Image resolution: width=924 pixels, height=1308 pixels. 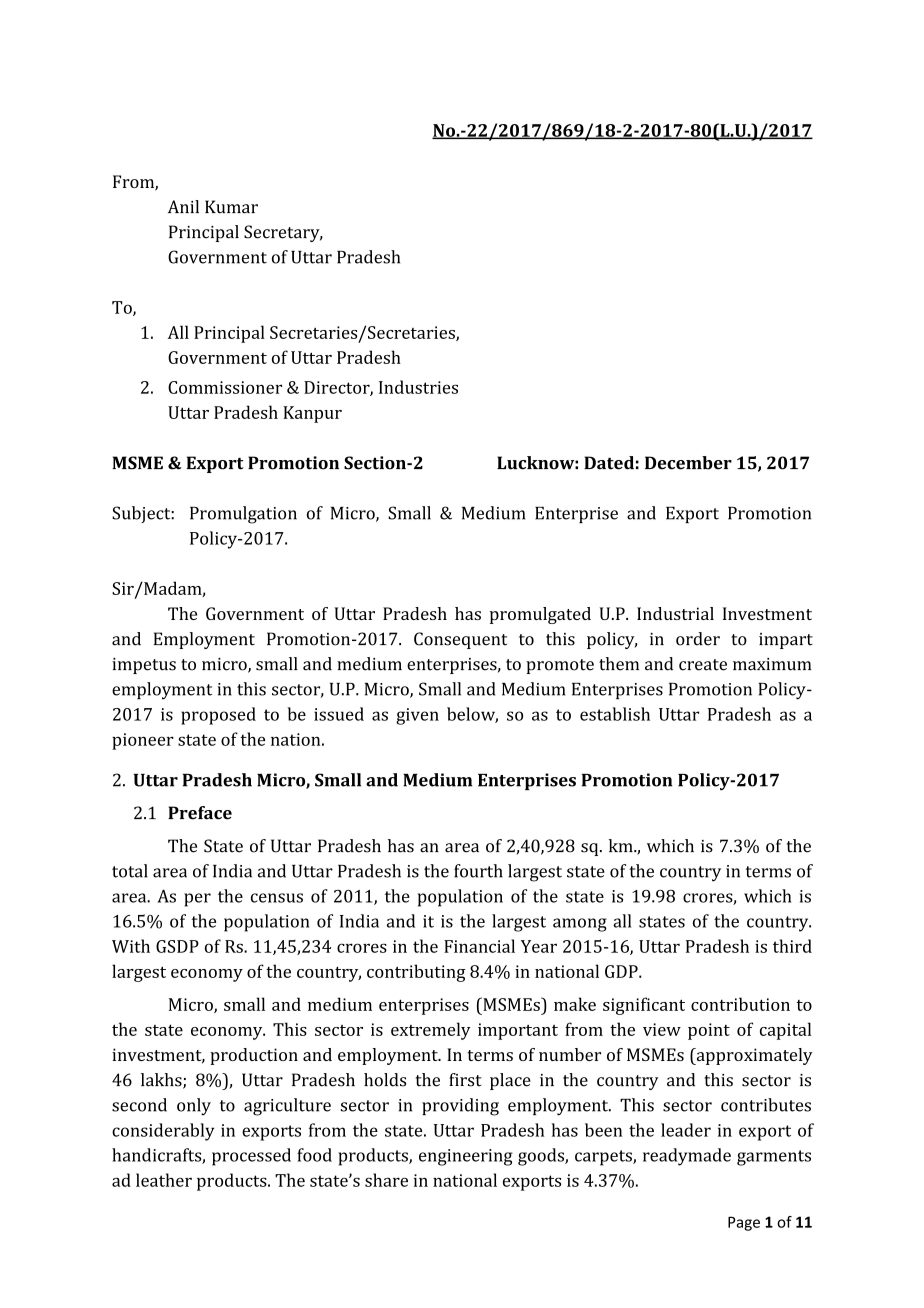 I want to click on leather, so click(x=164, y=1180).
